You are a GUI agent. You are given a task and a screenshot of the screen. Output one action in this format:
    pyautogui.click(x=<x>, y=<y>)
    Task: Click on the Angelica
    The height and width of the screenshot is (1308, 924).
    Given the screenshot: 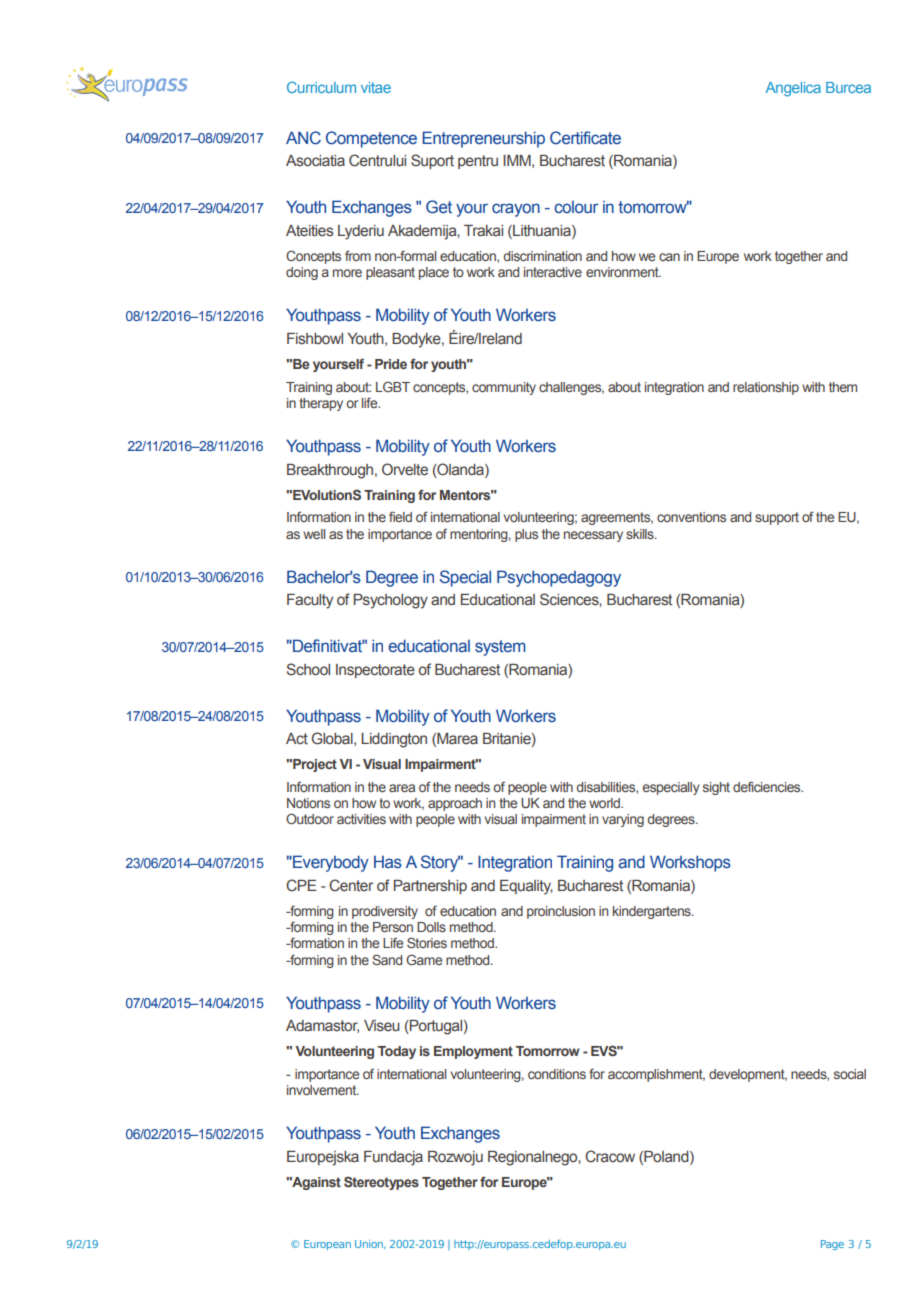 What is the action you would take?
    pyautogui.click(x=793, y=89)
